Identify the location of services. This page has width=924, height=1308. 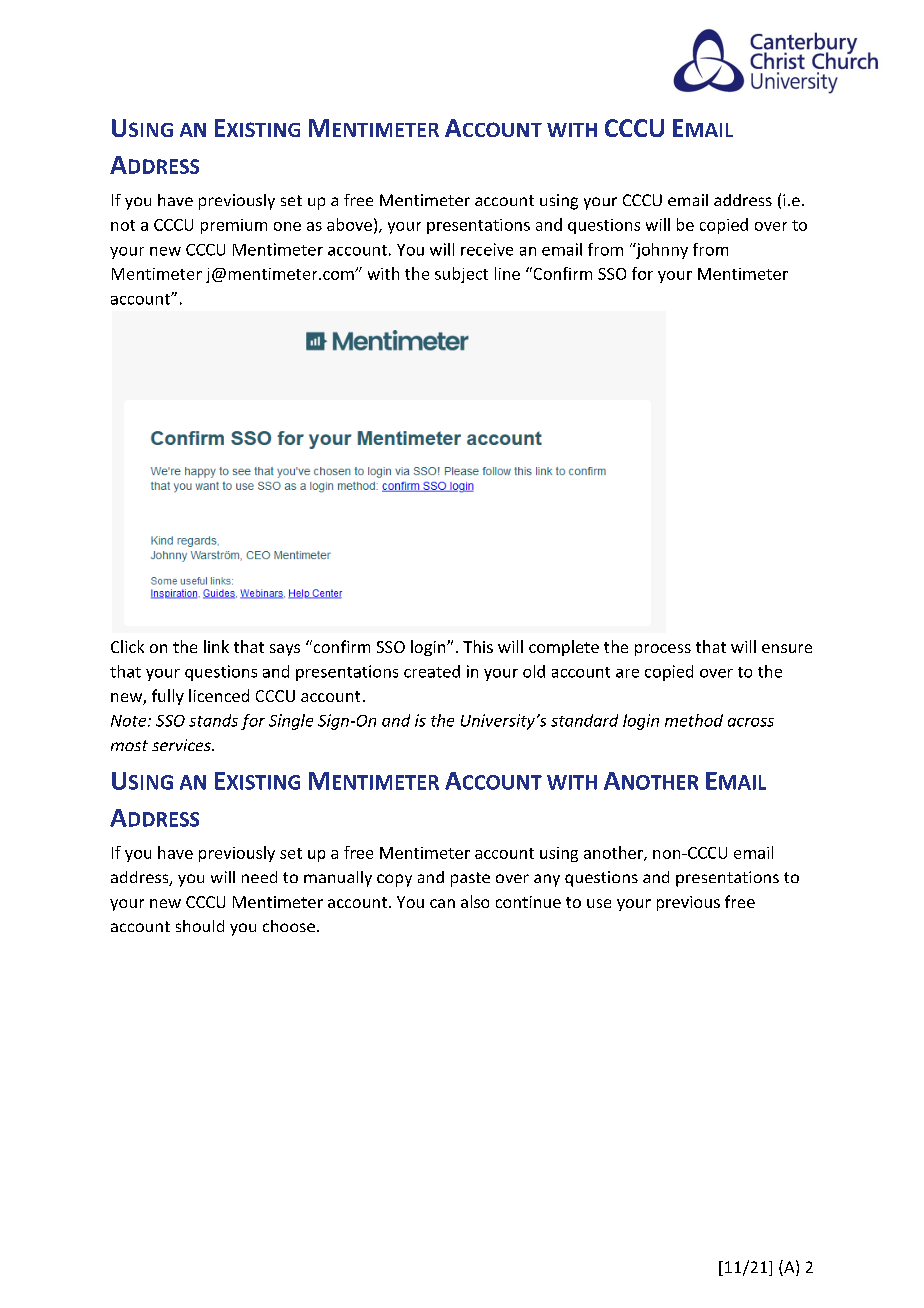
(182, 745).
